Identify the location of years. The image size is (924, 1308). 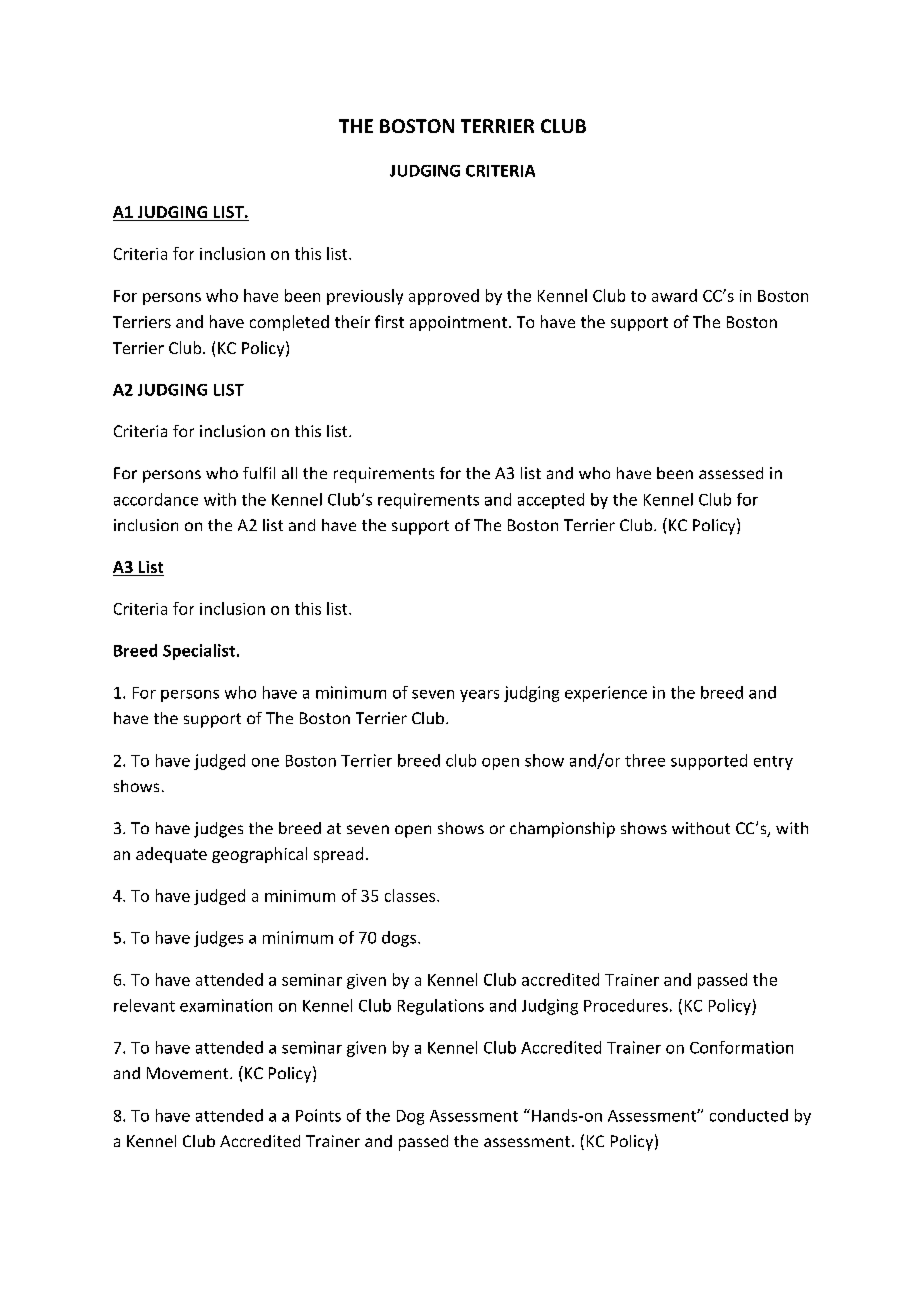
(479, 696).
